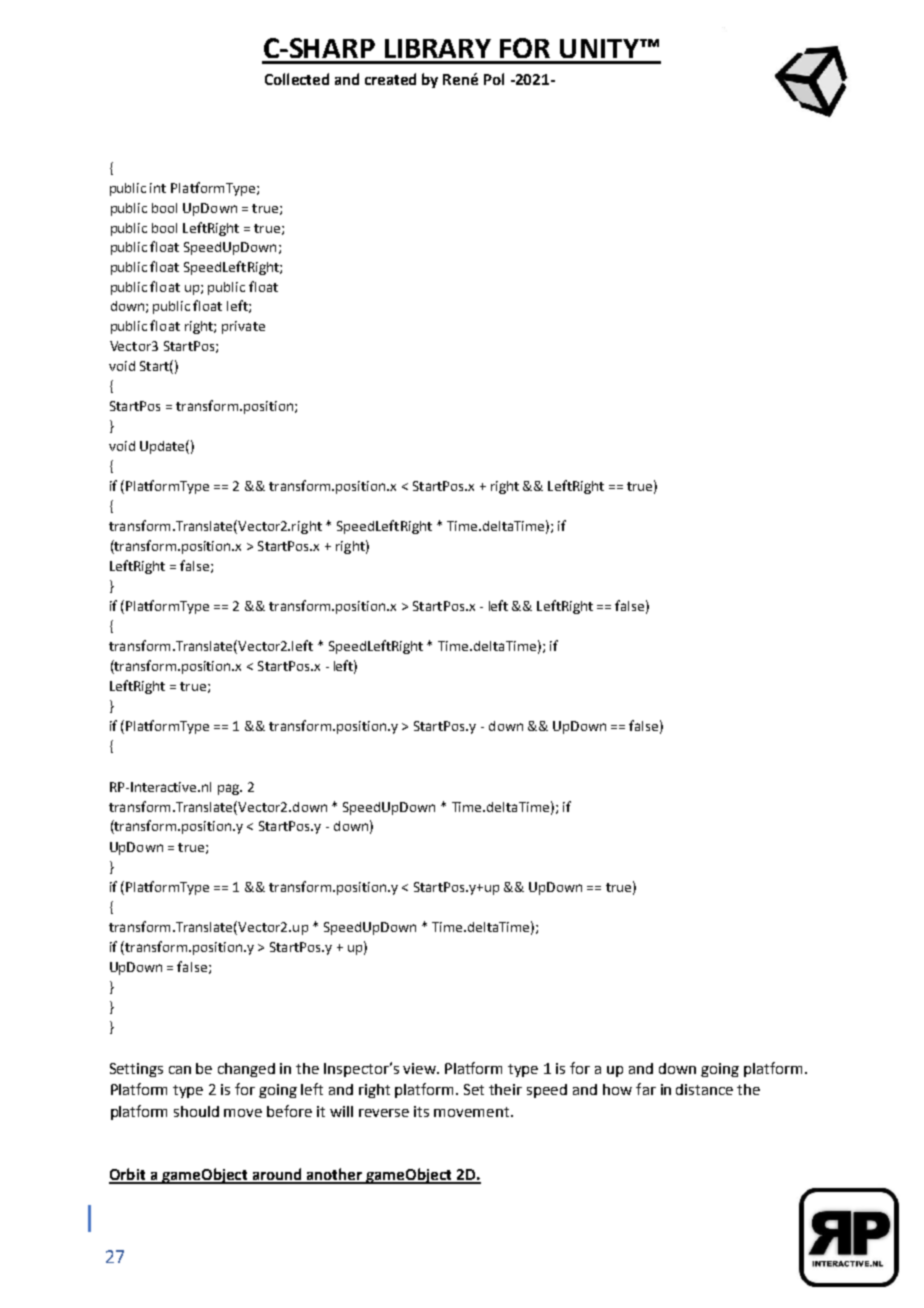  What do you see at coordinates (600, 48) in the image?
I see `UNITY` at bounding box center [600, 48].
